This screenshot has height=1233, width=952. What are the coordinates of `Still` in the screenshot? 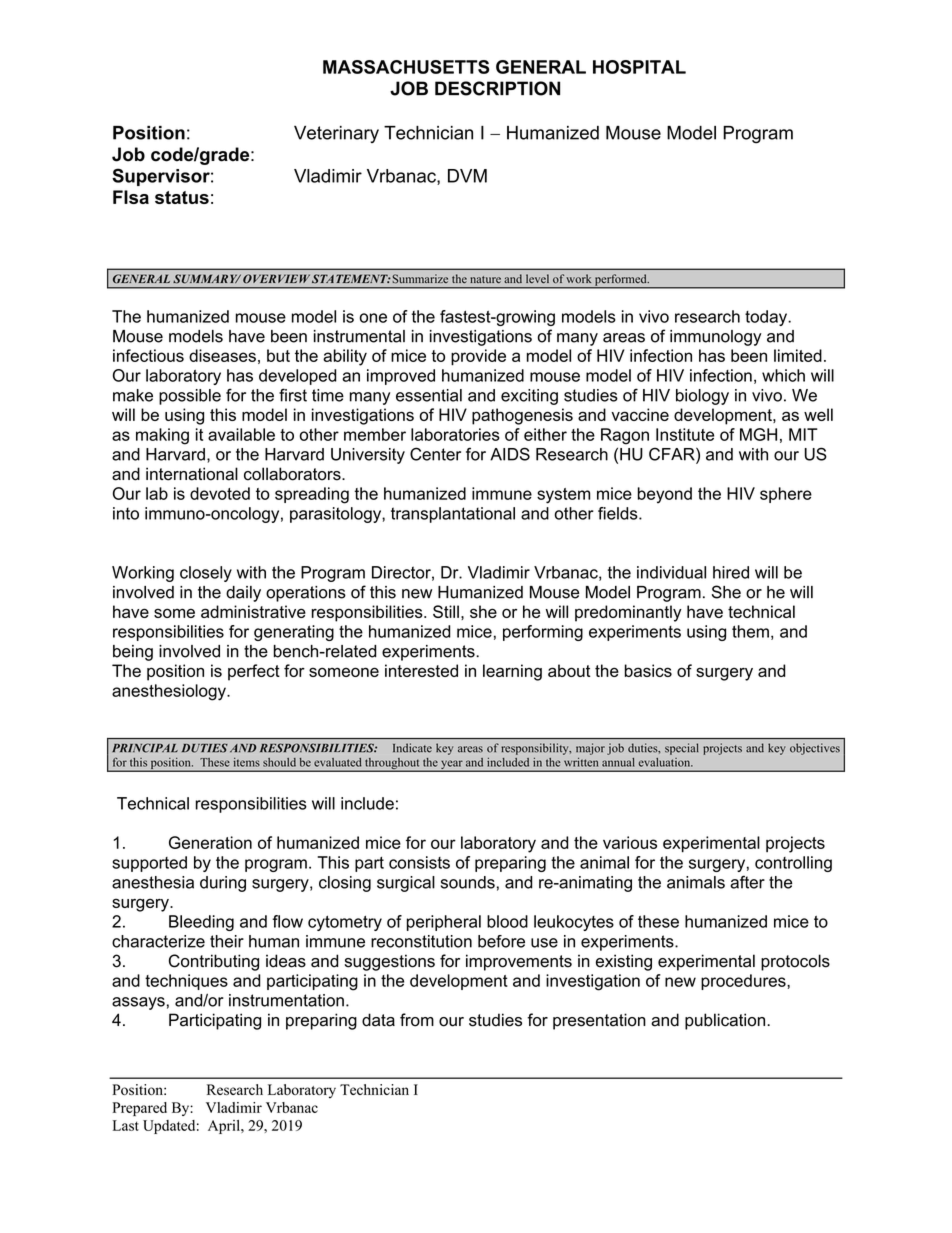 It's located at (446, 611).
